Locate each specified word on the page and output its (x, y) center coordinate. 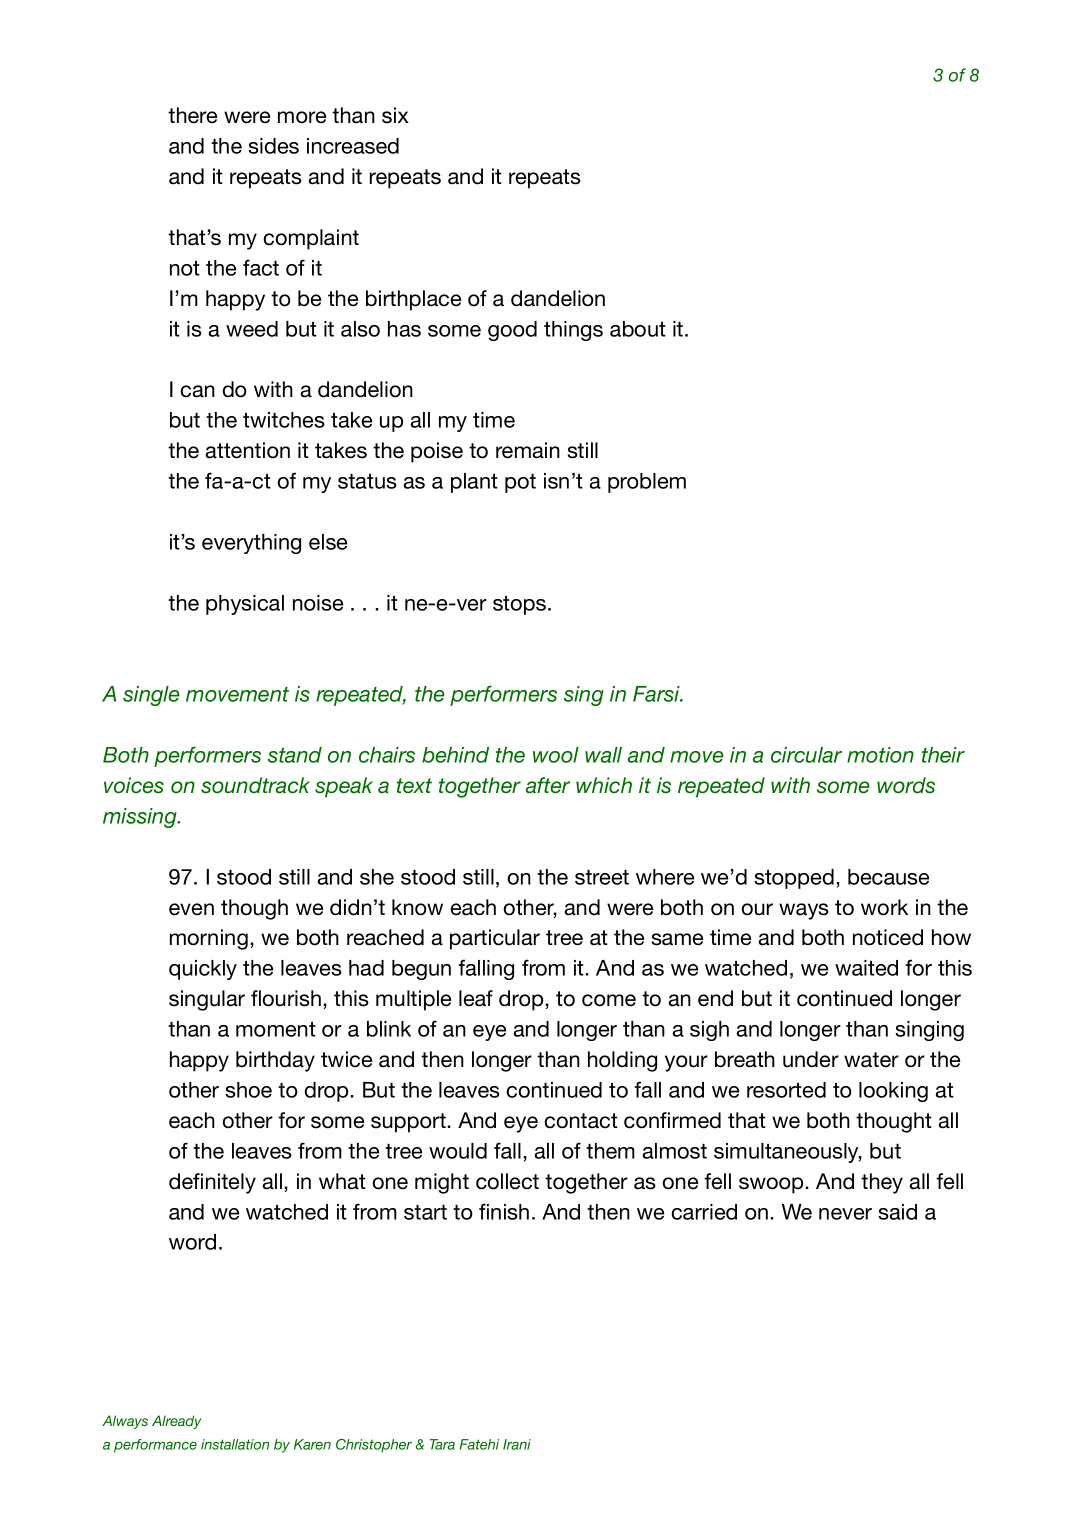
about (638, 329)
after (548, 785)
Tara (442, 1444)
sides (273, 146)
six (395, 115)
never (845, 1214)
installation (235, 1444)
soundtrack (255, 785)
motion (880, 755)
